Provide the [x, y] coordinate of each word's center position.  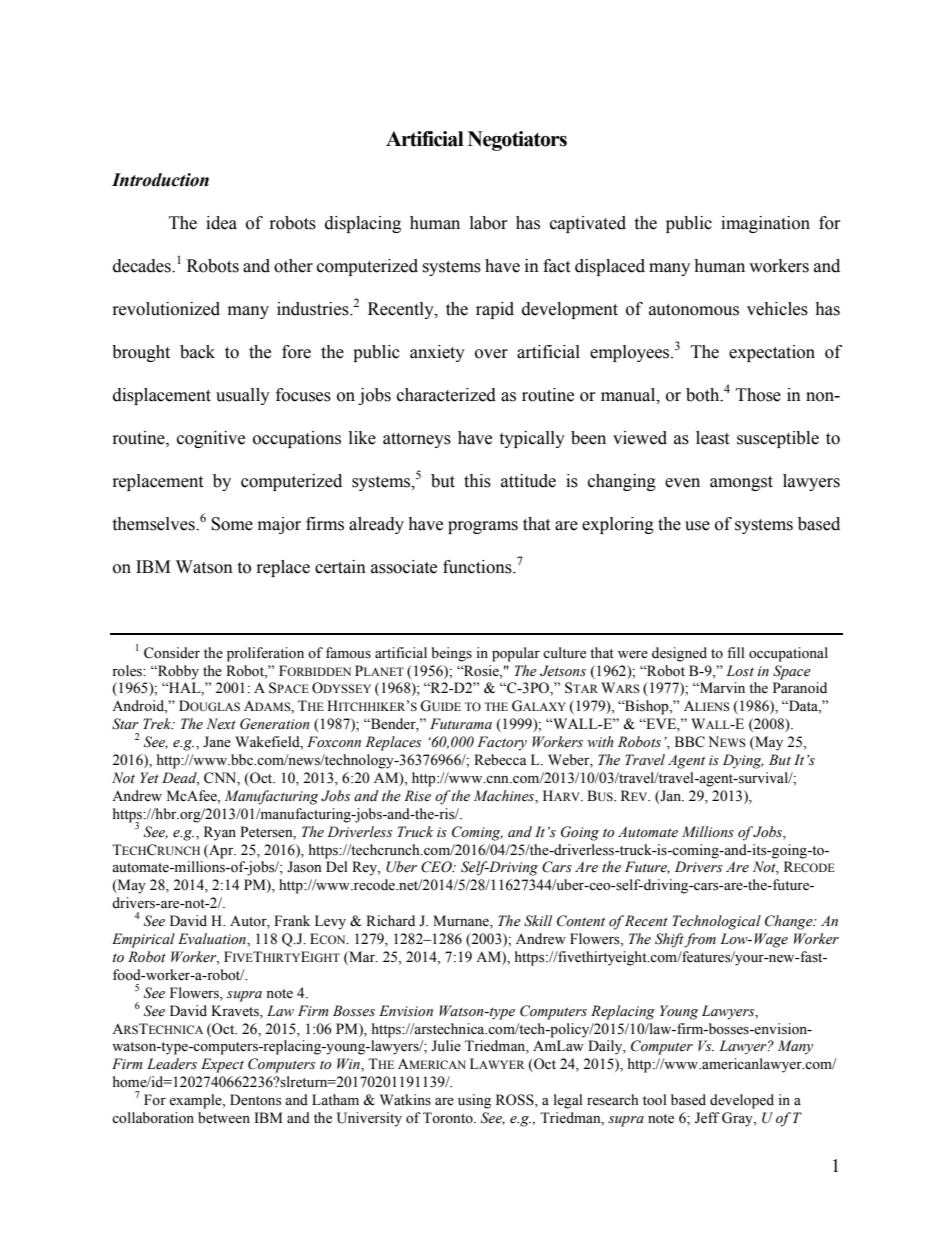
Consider [172, 653]
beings [452, 654]
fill [736, 652]
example [196, 1101]
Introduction [160, 180]
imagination [765, 224]
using [474, 1101]
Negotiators [517, 141]
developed [742, 1101]
